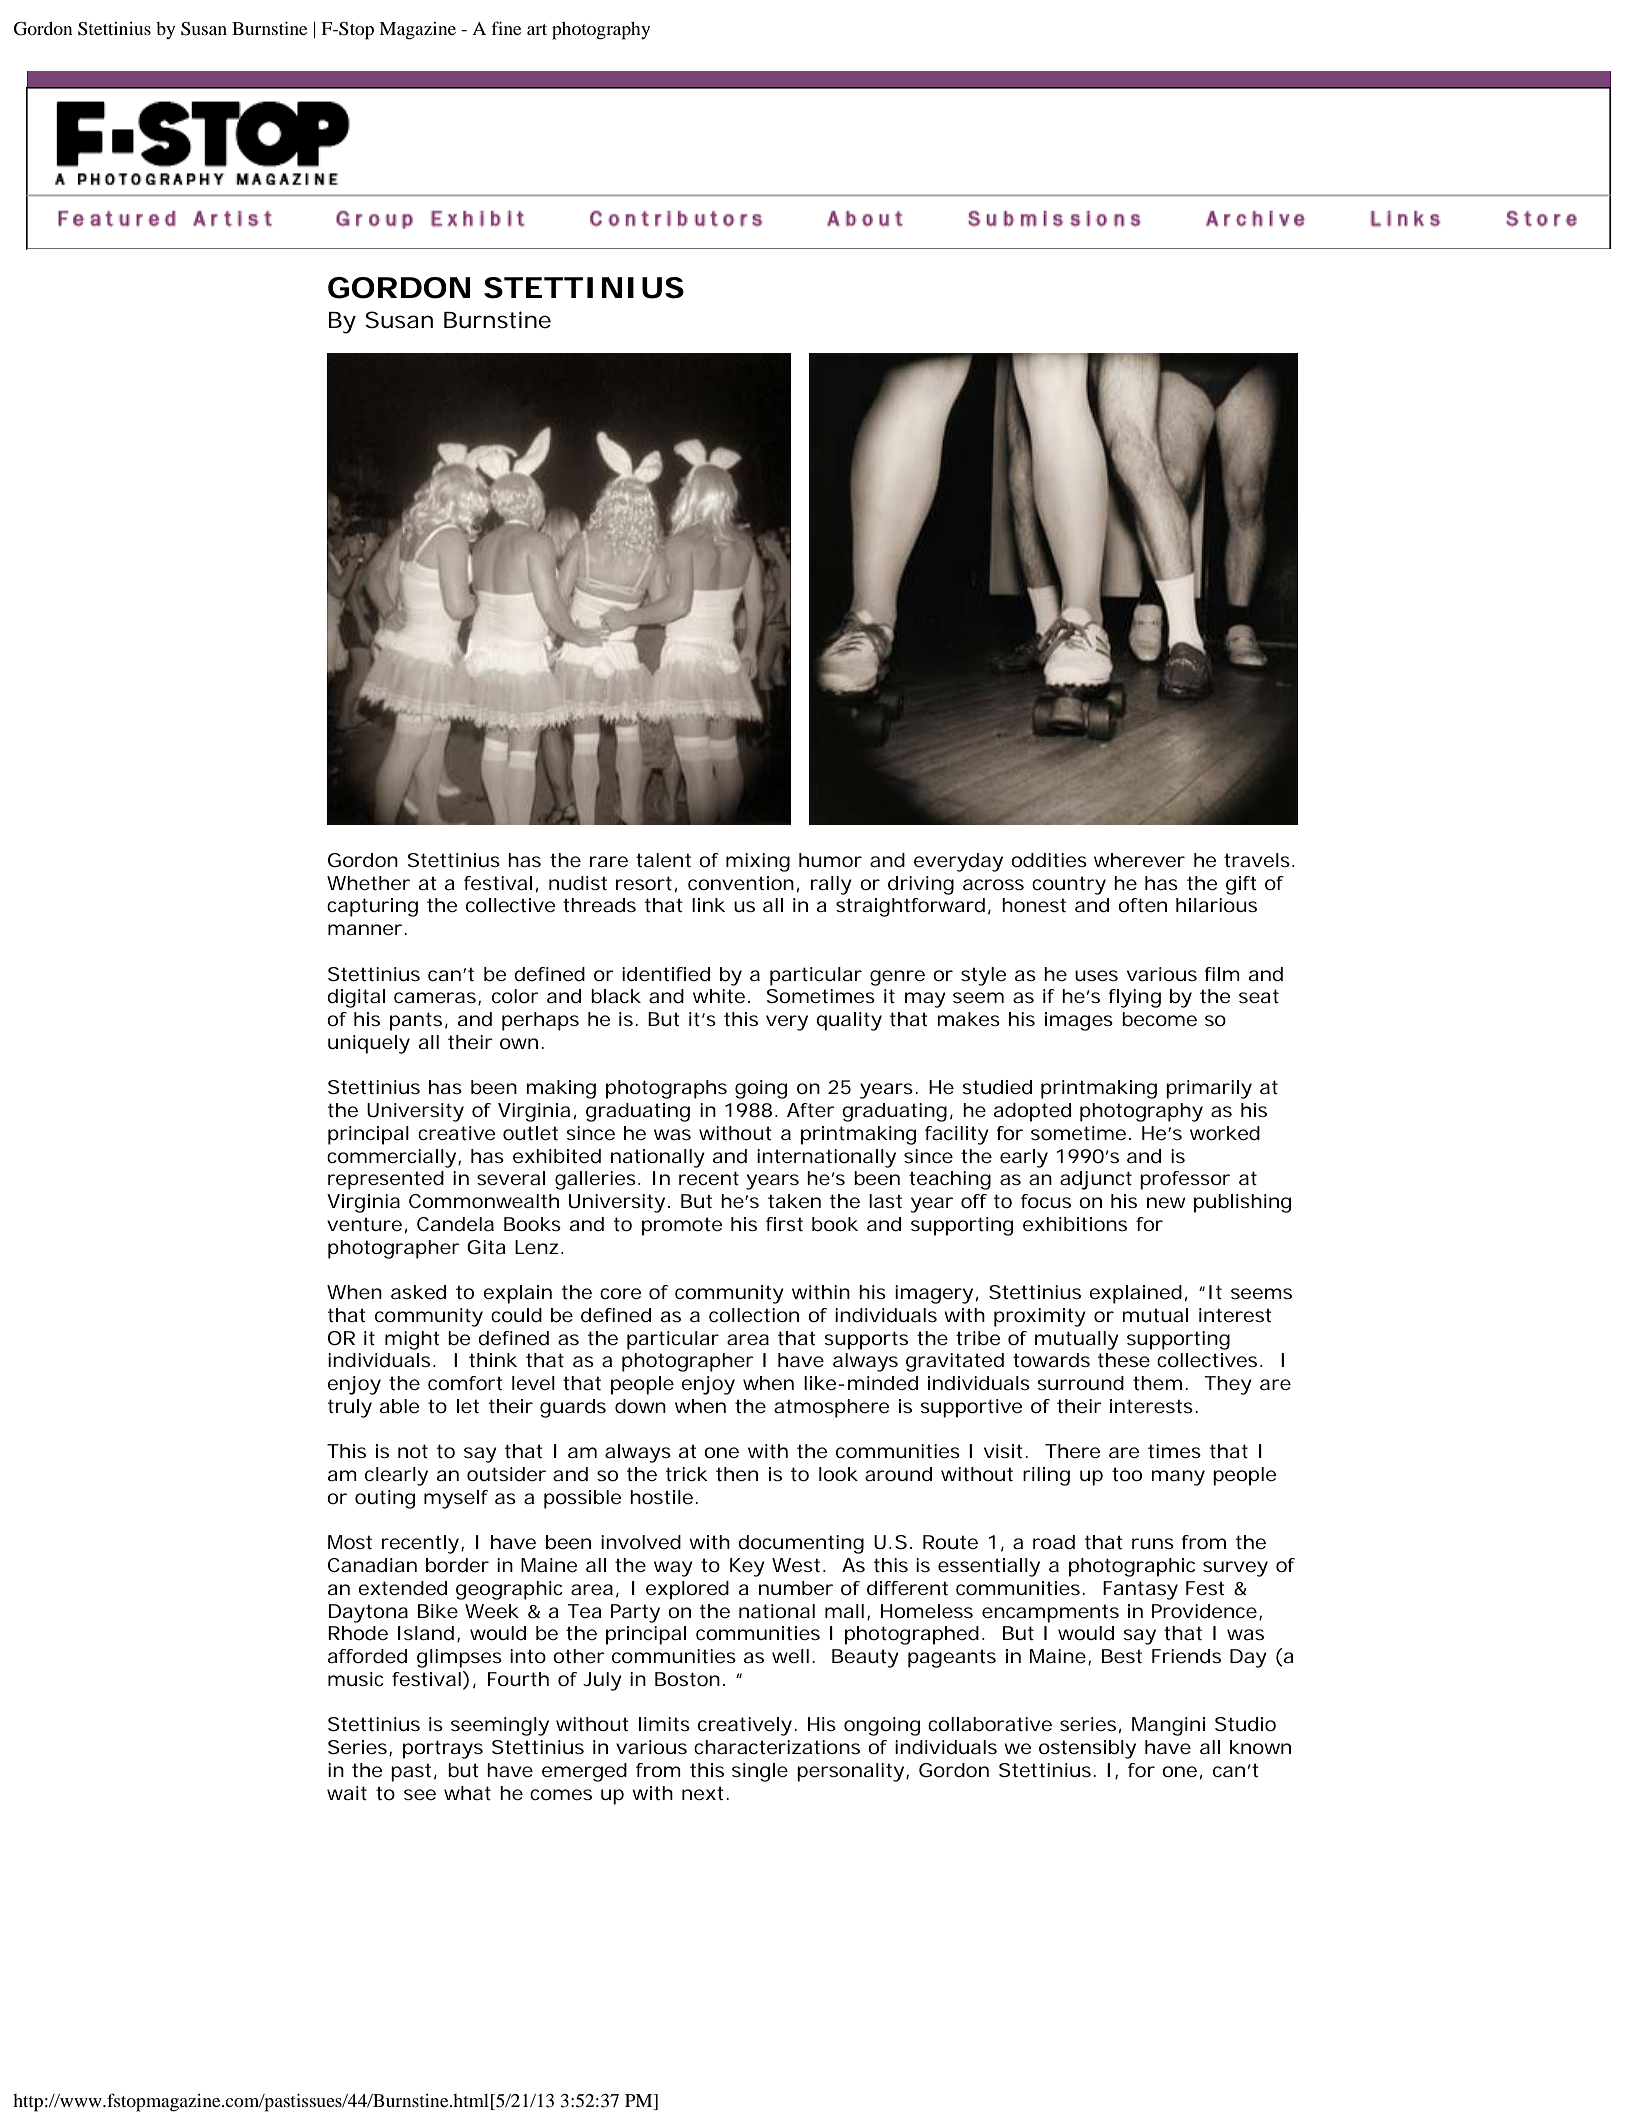  Describe the element at coordinates (1124, 1360) in the image. I see `these` at that location.
